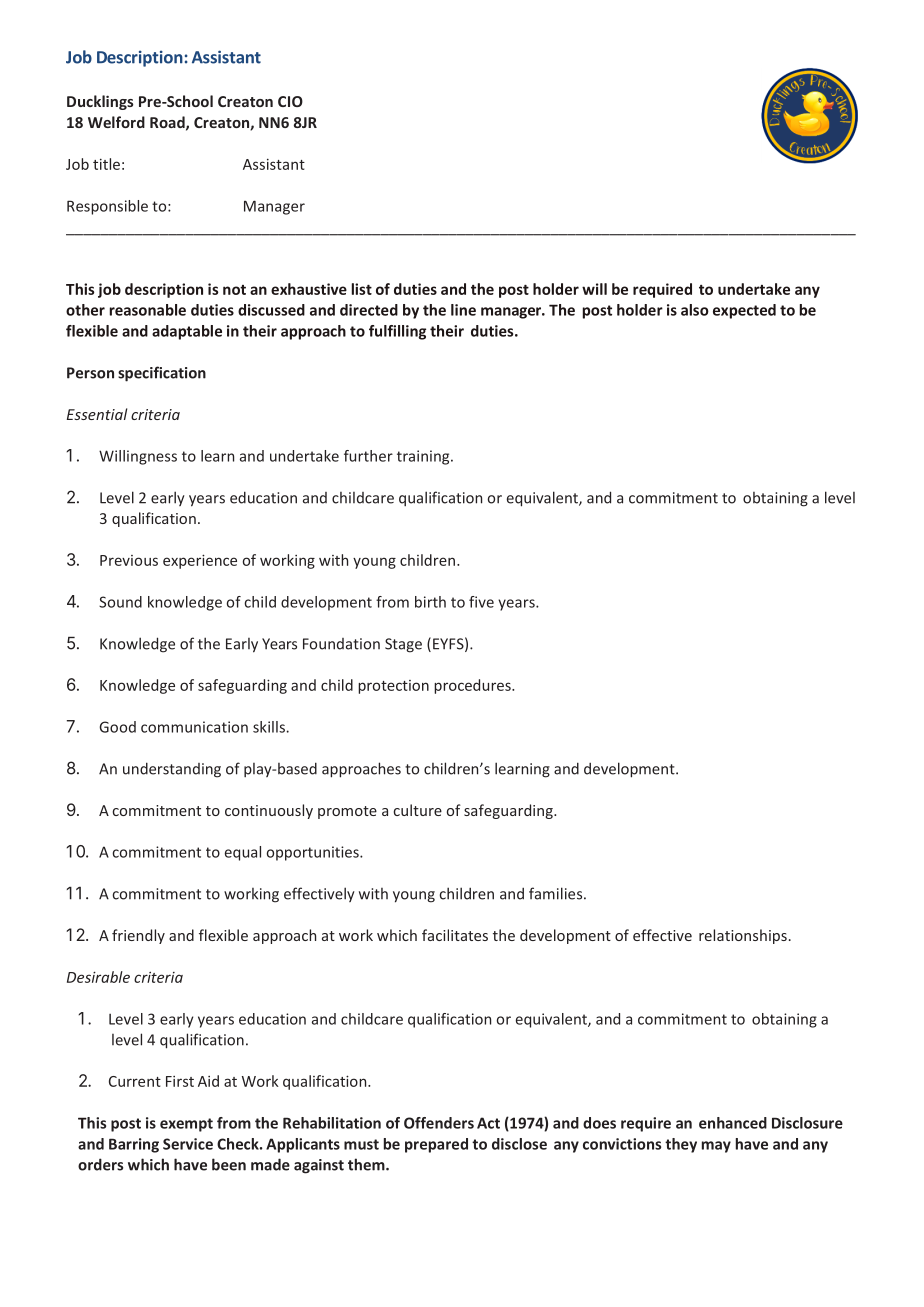 This screenshot has width=924, height=1307. Describe the element at coordinates (743, 936) in the screenshot. I see `relationships` at that location.
